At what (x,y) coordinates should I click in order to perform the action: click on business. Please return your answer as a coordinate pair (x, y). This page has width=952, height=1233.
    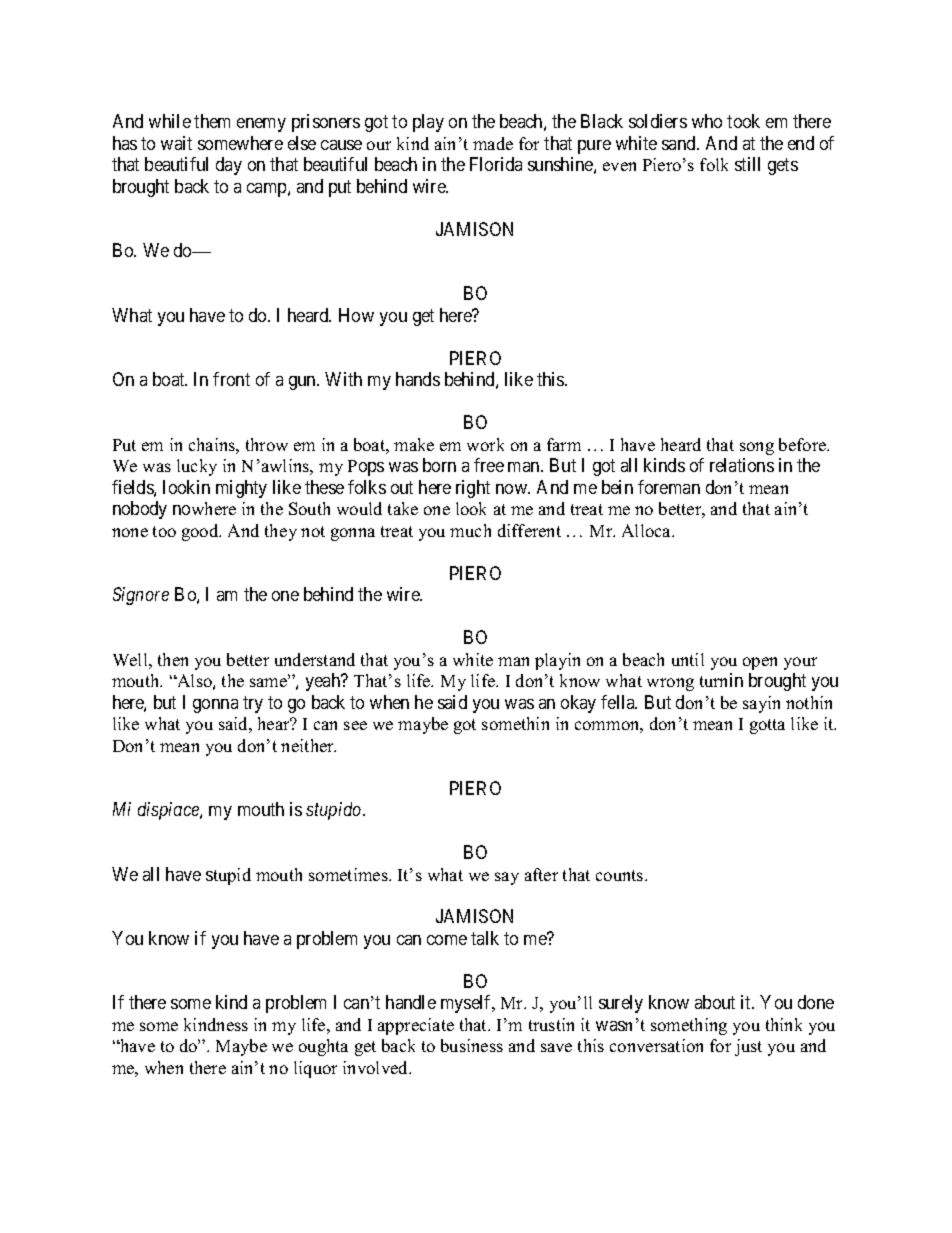
    Looking at the image, I should click on (472, 1045).
